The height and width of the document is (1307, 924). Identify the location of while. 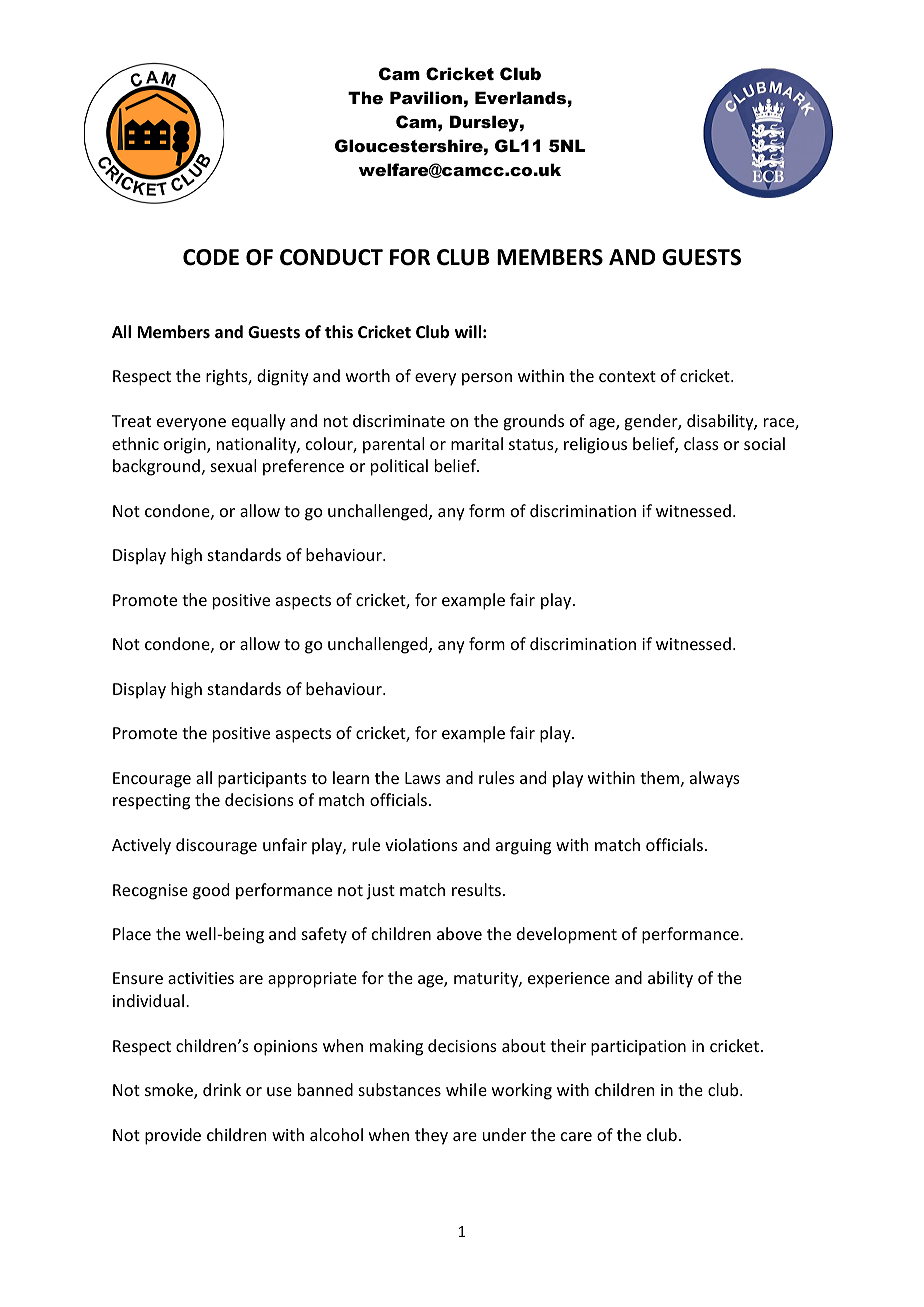
(466, 1089).
